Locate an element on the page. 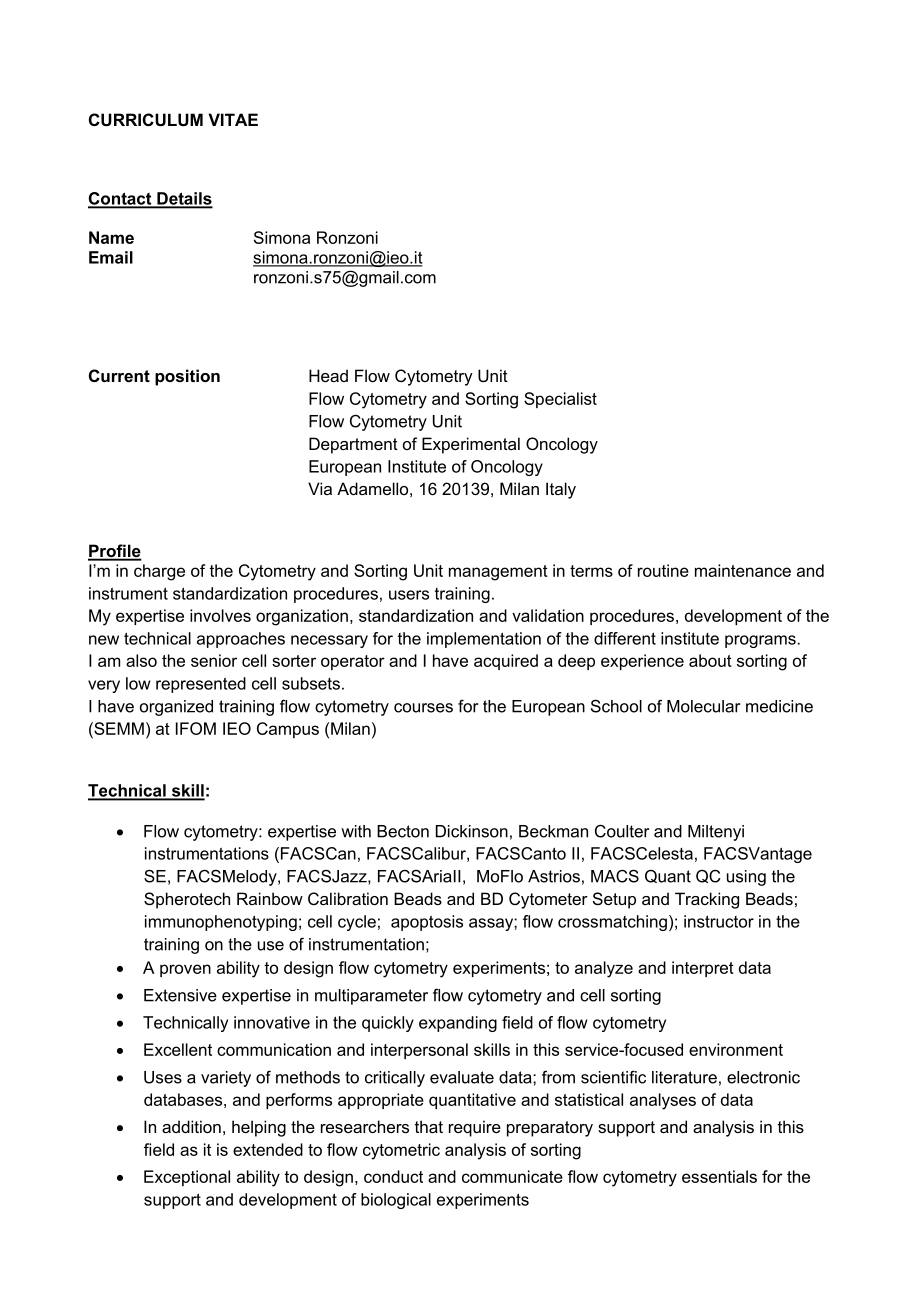 The height and width of the page is (1308, 924). CURRICULUM is located at coordinates (146, 119).
